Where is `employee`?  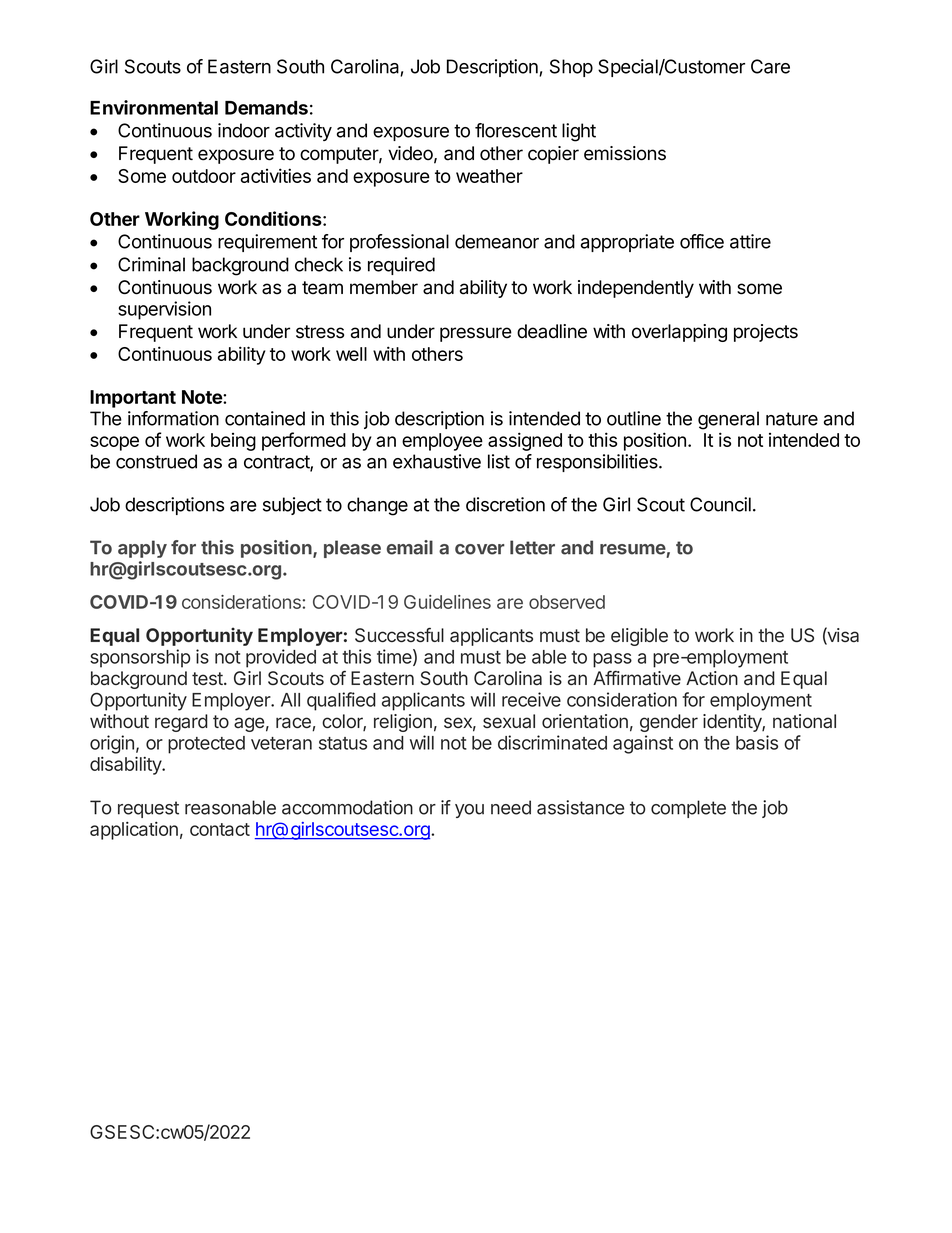
employee is located at coordinates (442, 442).
